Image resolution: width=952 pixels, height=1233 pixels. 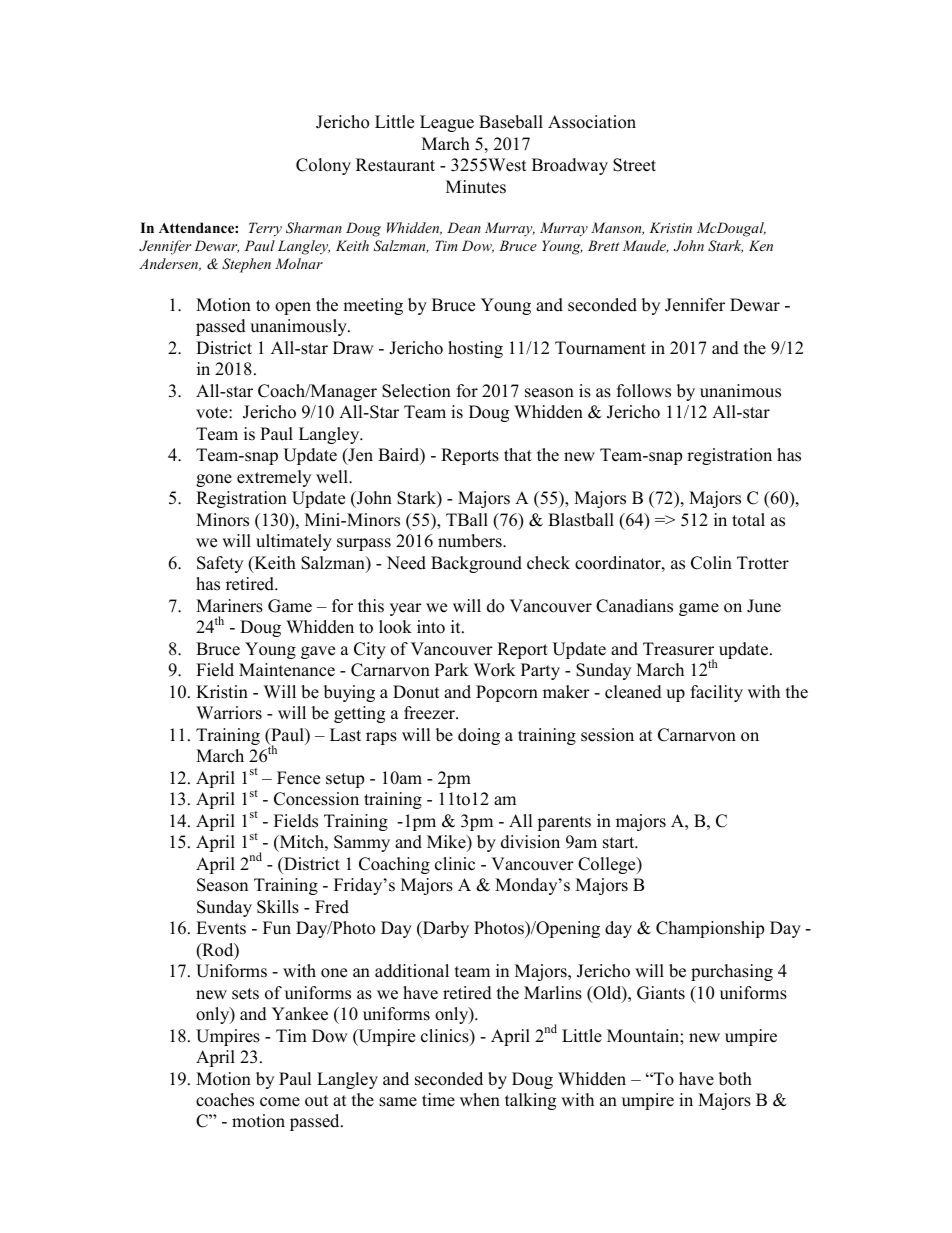 What do you see at coordinates (475, 349) in the screenshot?
I see `hosting` at bounding box center [475, 349].
